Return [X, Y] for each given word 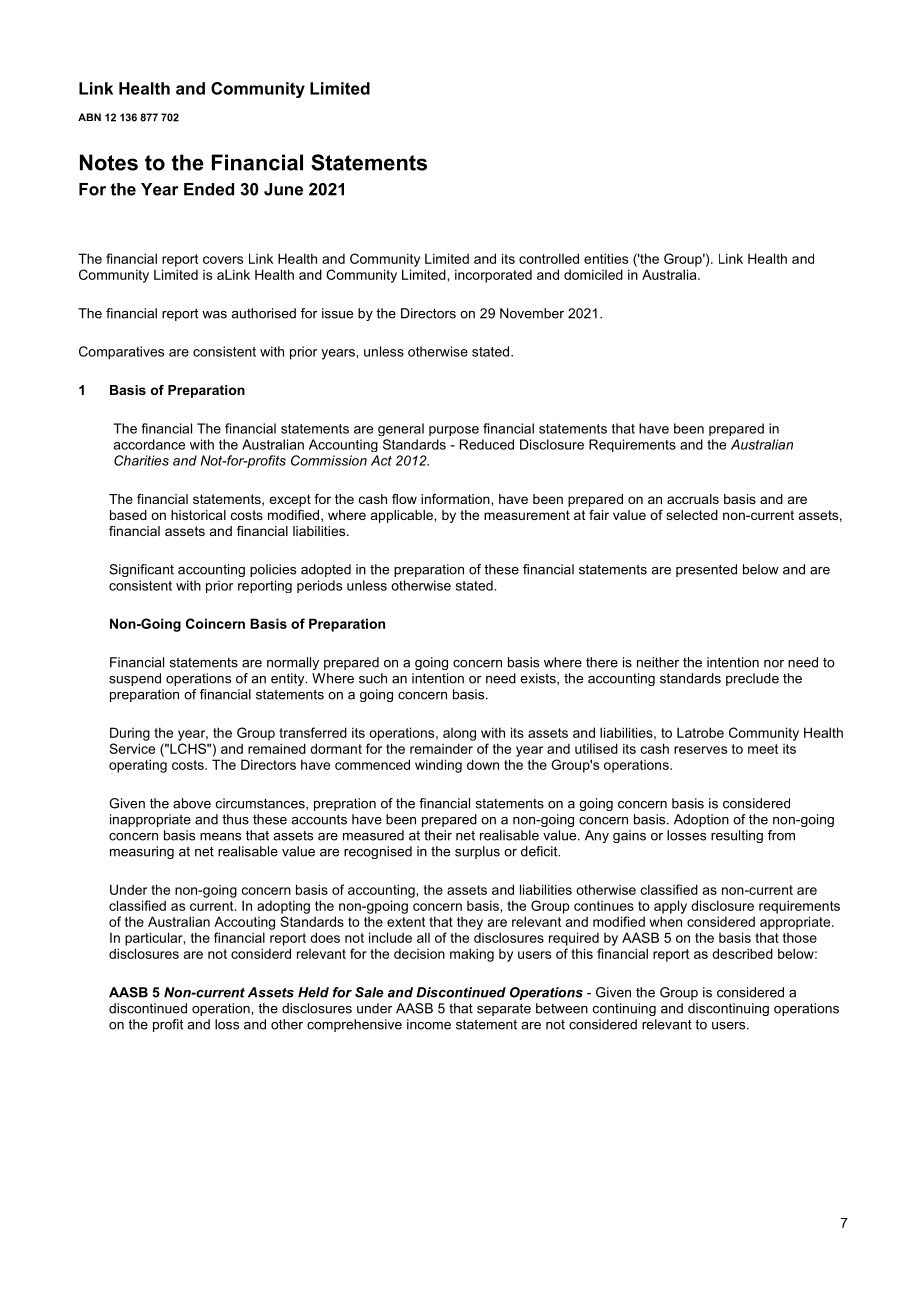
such [373, 678]
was [214, 315]
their [438, 835]
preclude [752, 679]
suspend [135, 679]
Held [313, 992]
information [456, 499]
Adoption [701, 820]
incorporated [493, 276]
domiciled [593, 274]
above [192, 803]
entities [606, 258]
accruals [693, 499]
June [283, 189]
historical [198, 515]
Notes [109, 162]
